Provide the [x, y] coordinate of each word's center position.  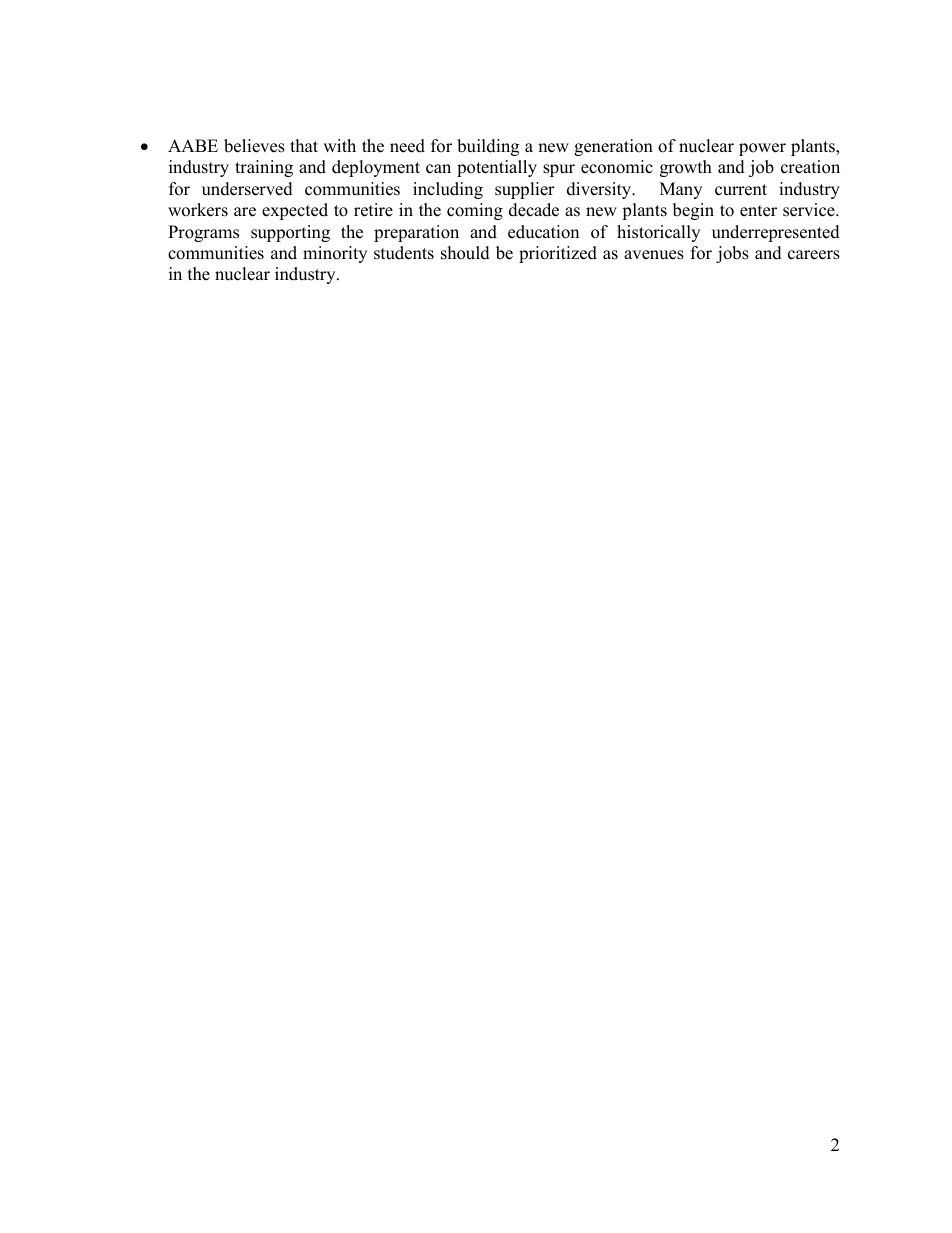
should [465, 253]
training [264, 168]
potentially [497, 168]
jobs [732, 254]
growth [686, 168]
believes [254, 146]
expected [295, 211]
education [543, 232]
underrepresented [776, 233]
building [488, 147]
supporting [290, 233]
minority [335, 254]
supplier [525, 190]
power [762, 149]
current [741, 190]
